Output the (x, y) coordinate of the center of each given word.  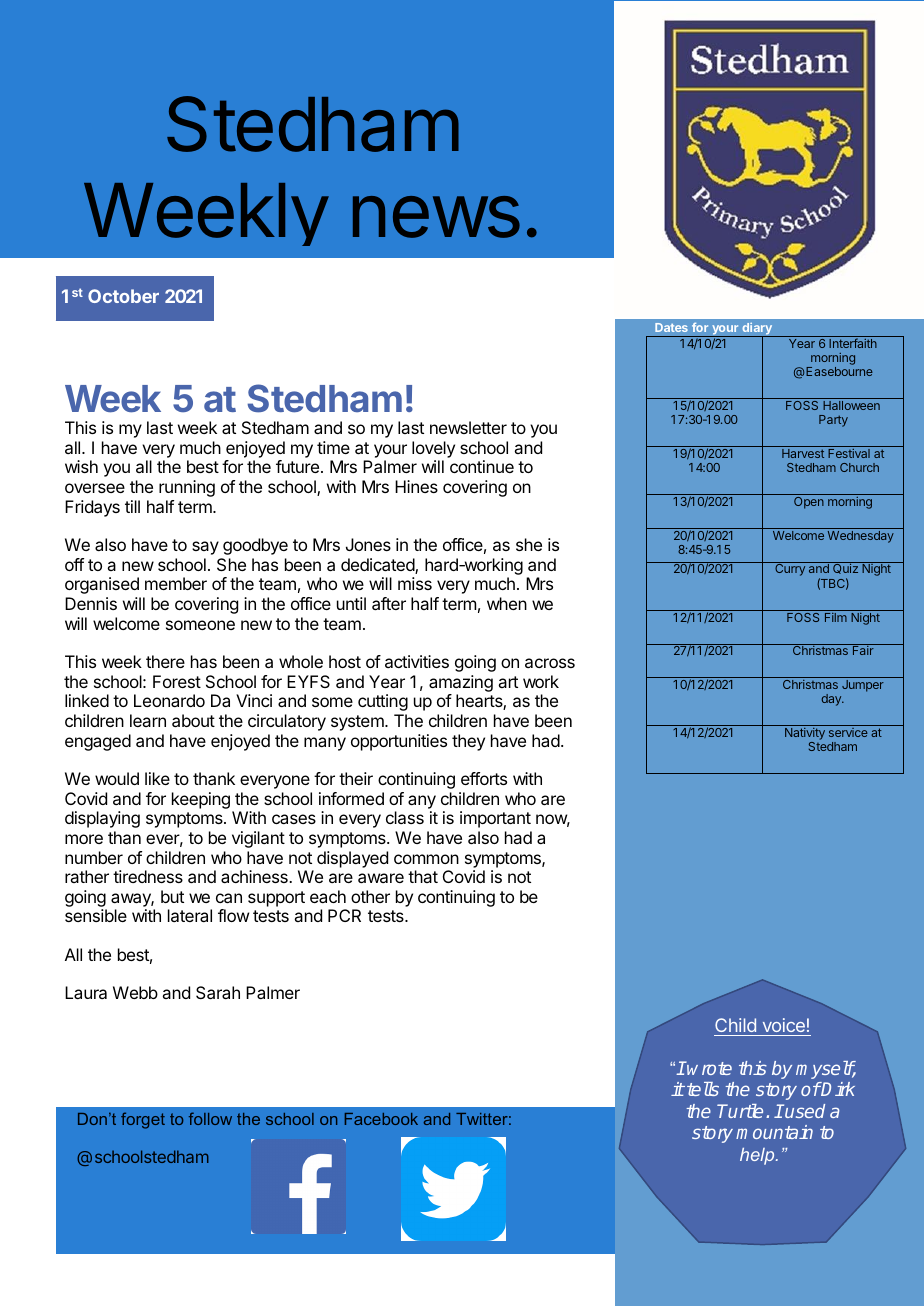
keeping (201, 800)
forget (143, 1120)
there (165, 661)
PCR (344, 915)
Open (809, 503)
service (848, 732)
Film (836, 617)
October (123, 296)
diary (757, 330)
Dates (671, 327)
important (495, 819)
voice (784, 1025)
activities (417, 661)
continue (482, 466)
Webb (135, 992)
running (187, 488)
